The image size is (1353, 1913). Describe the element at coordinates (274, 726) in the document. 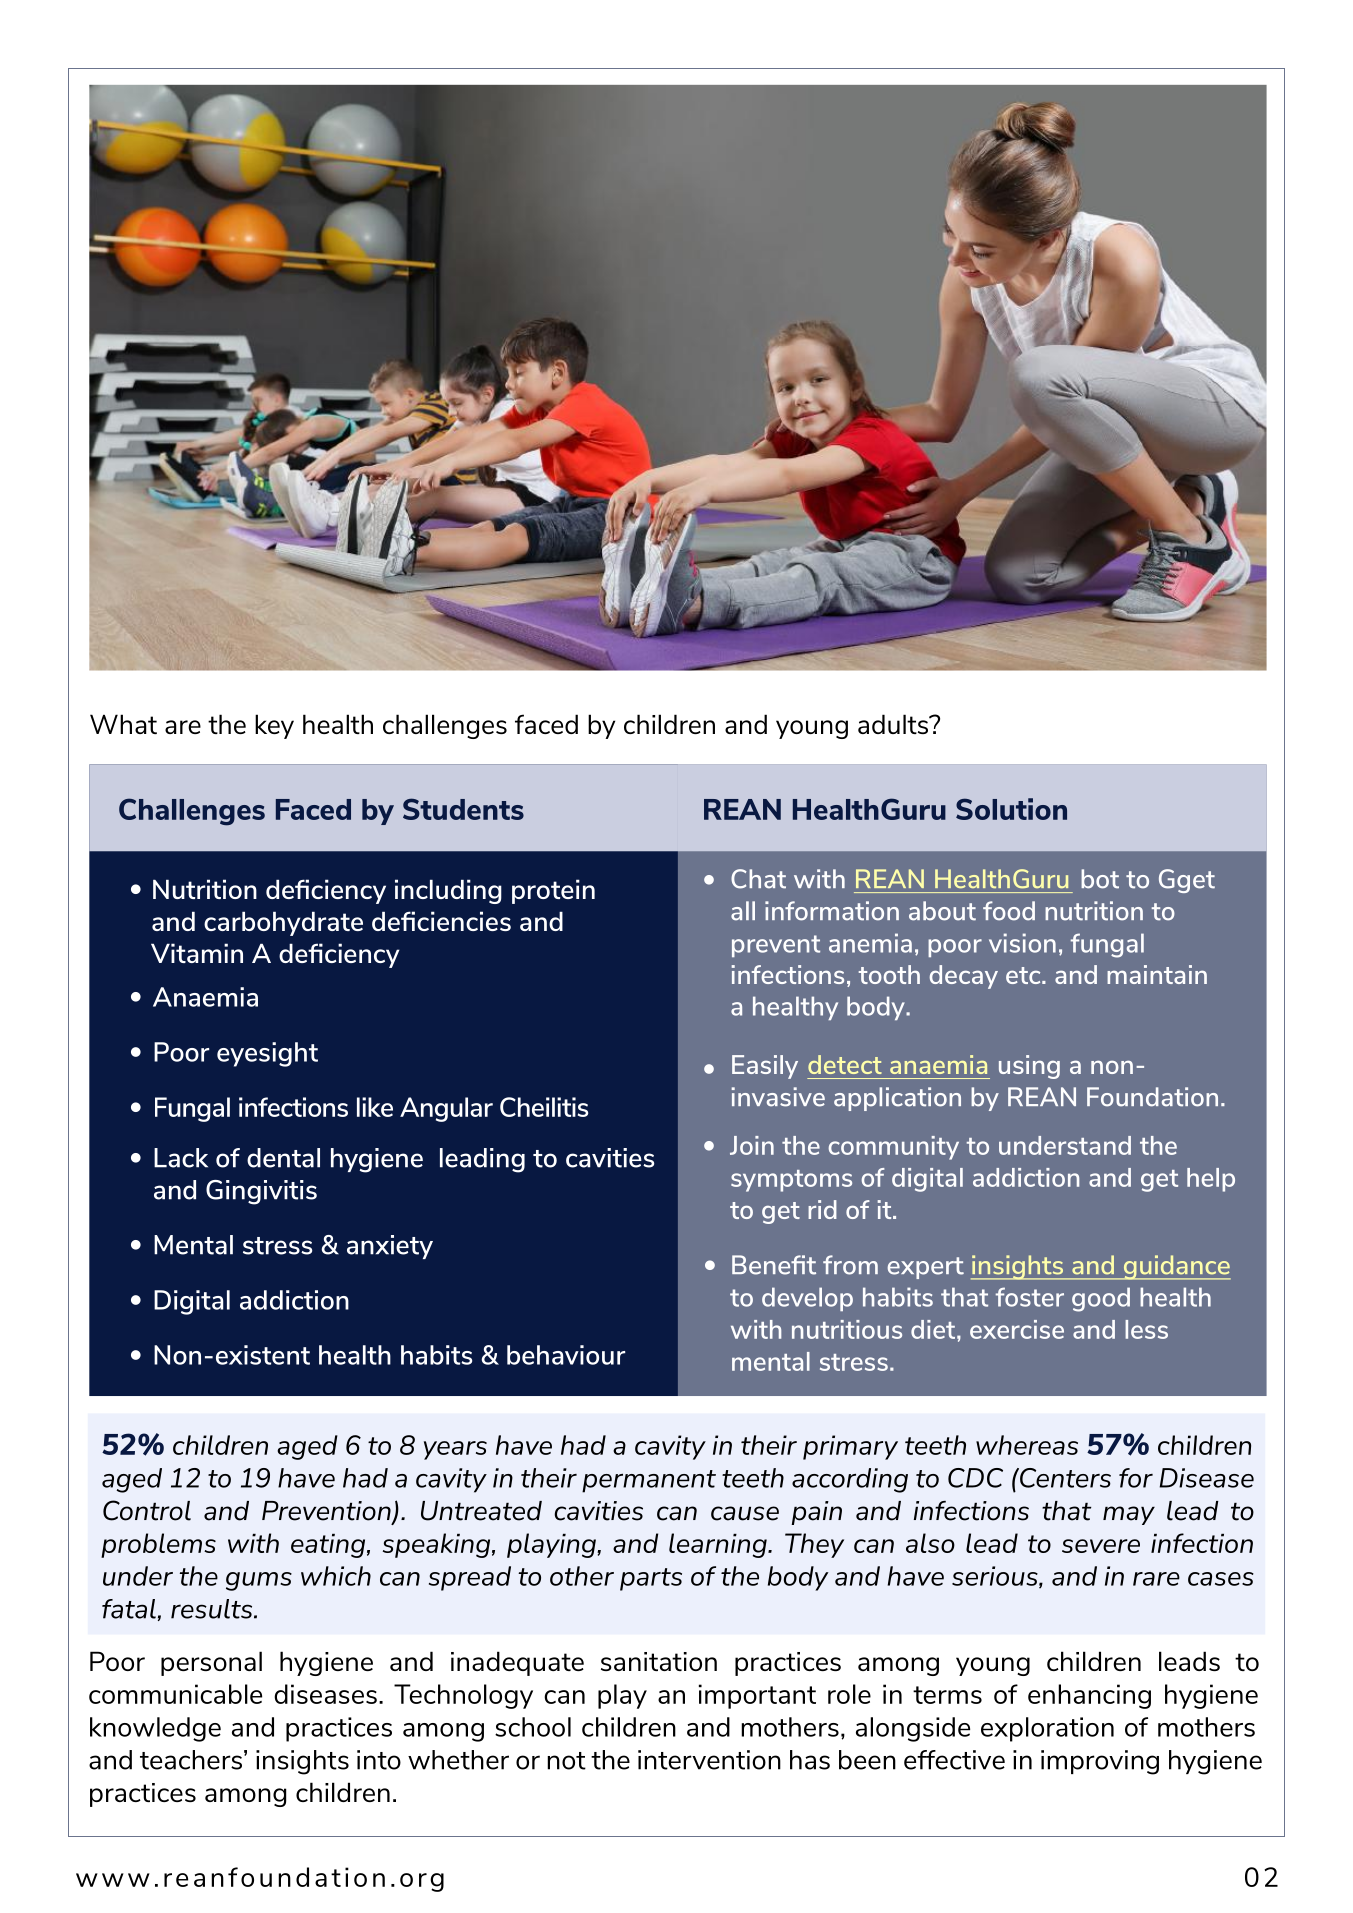

I see `key` at that location.
